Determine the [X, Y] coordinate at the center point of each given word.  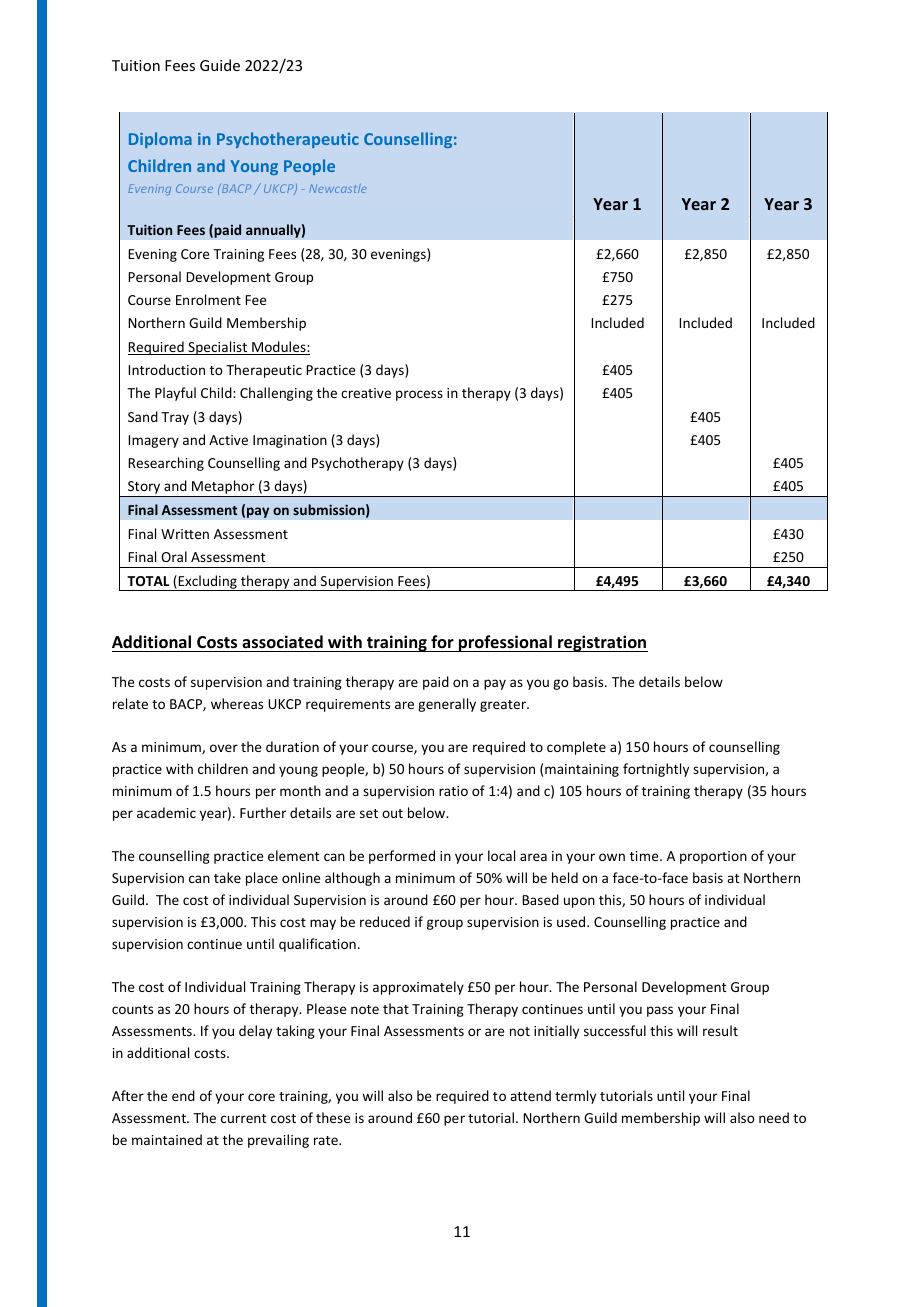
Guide [220, 65]
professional [505, 643]
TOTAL [148, 581]
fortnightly [656, 770]
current [243, 1118]
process [419, 395]
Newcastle [338, 188]
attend [530, 1095]
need [774, 1117]
